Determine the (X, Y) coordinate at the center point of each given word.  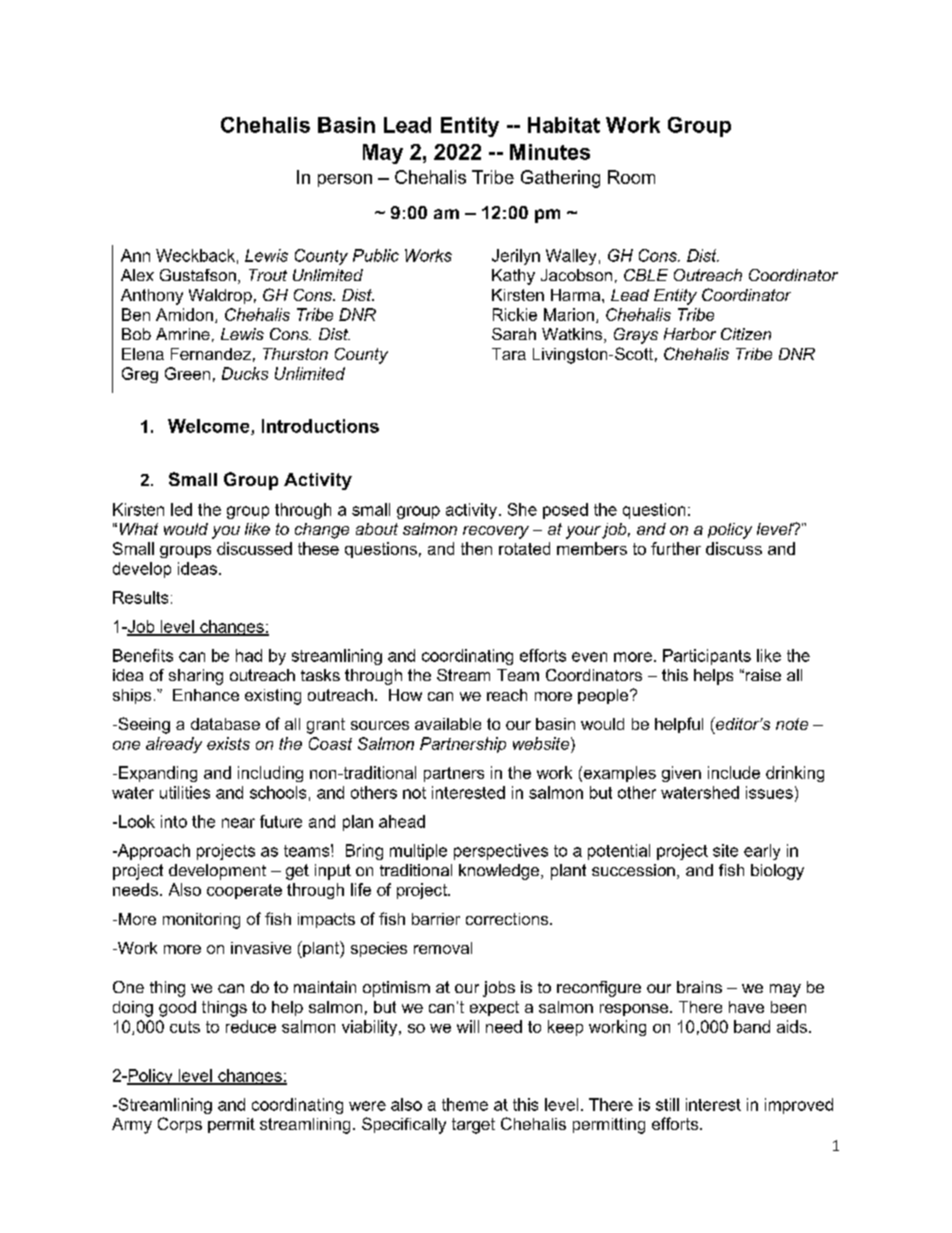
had (249, 655)
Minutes (550, 152)
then (476, 548)
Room (631, 177)
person (345, 180)
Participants (707, 657)
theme (465, 1104)
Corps (180, 1125)
